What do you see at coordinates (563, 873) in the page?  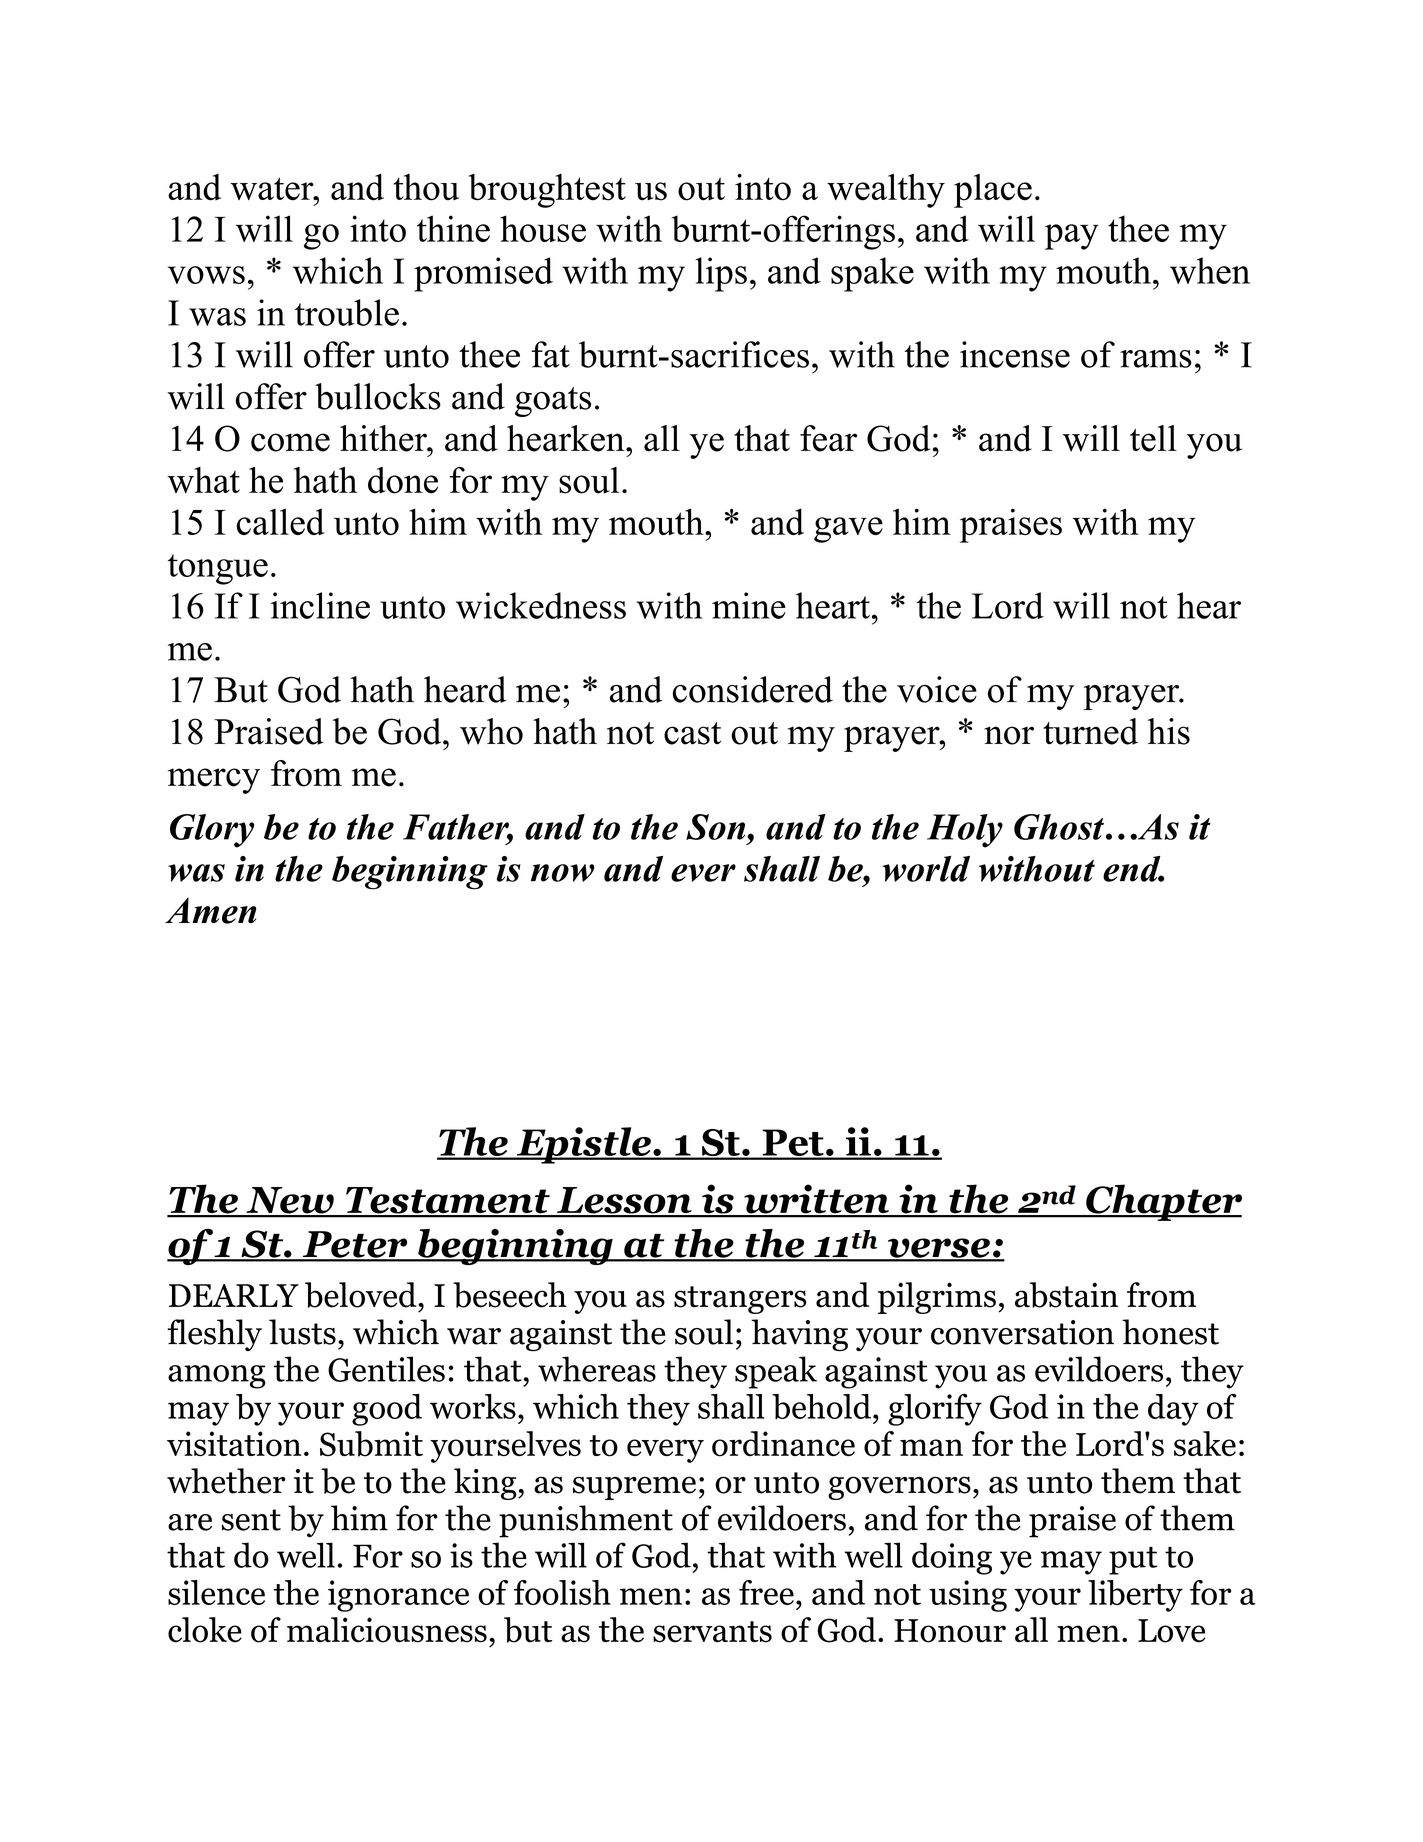 I see `now` at bounding box center [563, 873].
